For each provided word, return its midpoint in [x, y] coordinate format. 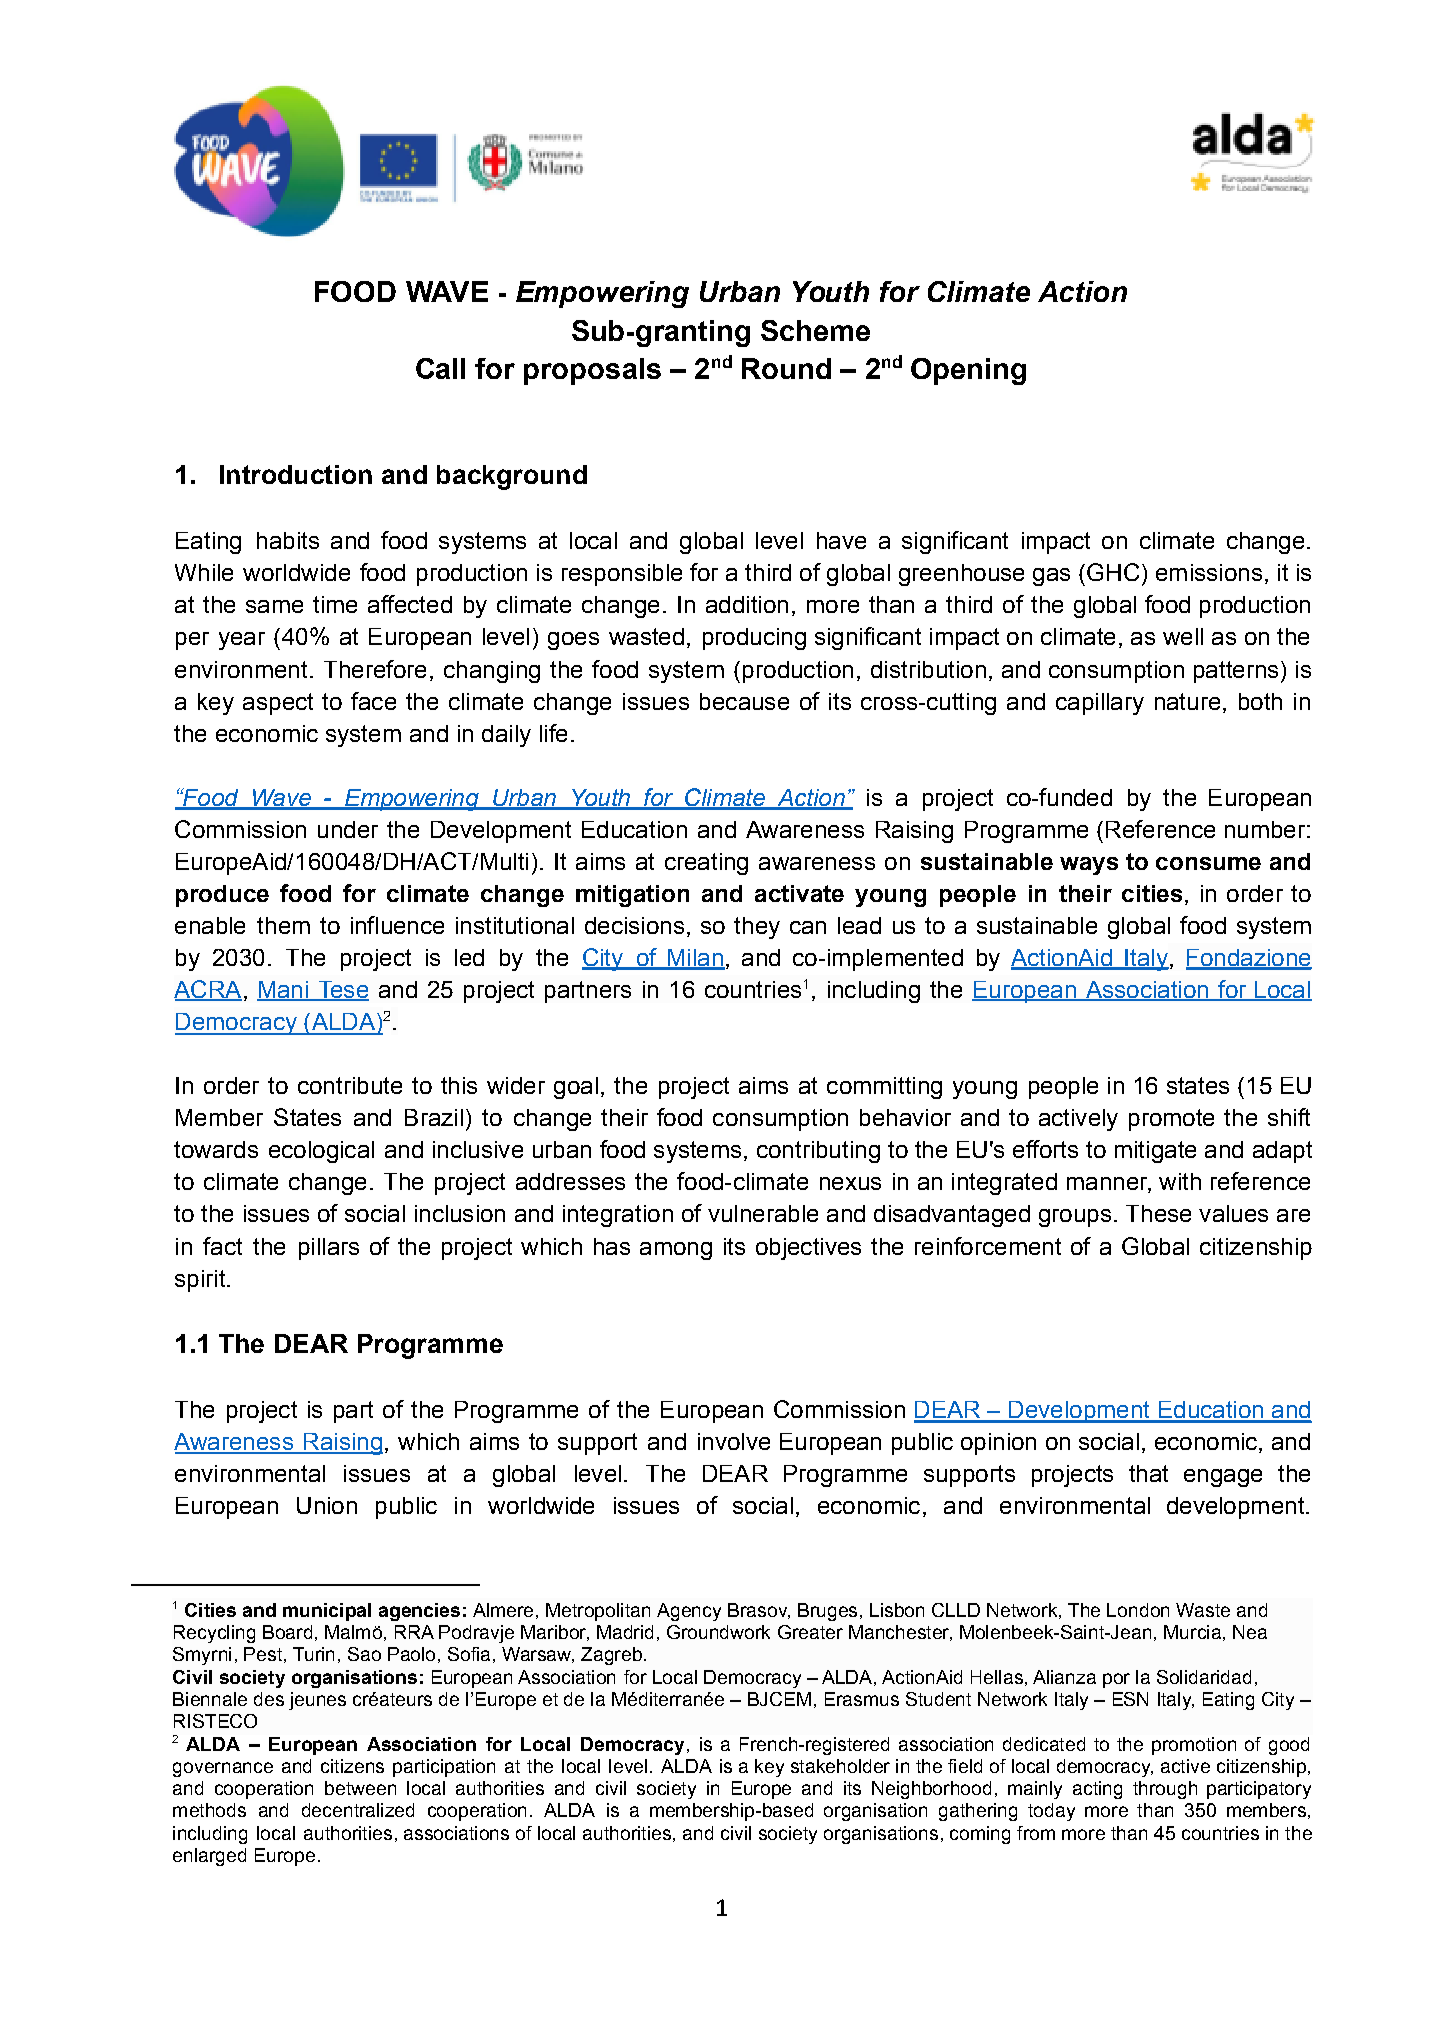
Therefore [375, 669]
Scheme [815, 330]
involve [734, 1441]
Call [440, 368]
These [1158, 1213]
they [757, 928]
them [283, 925]
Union [327, 1505]
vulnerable [763, 1213]
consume [1208, 863]
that [1148, 1473]
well [1183, 636]
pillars [329, 1249]
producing [754, 639]
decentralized [358, 1810]
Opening [968, 371]
